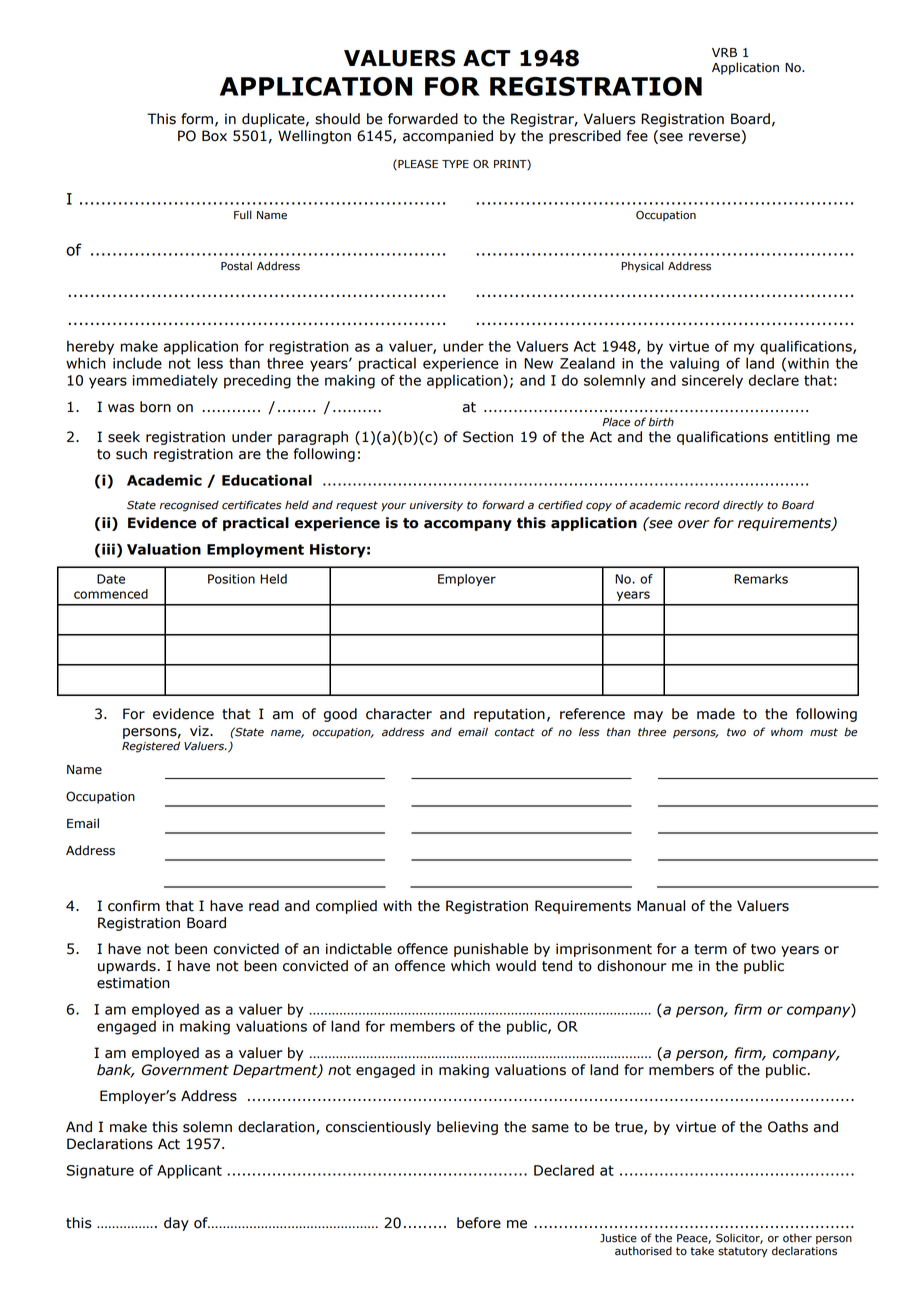 Image resolution: width=924 pixels, height=1308 pixels. I want to click on Box, so click(214, 136).
